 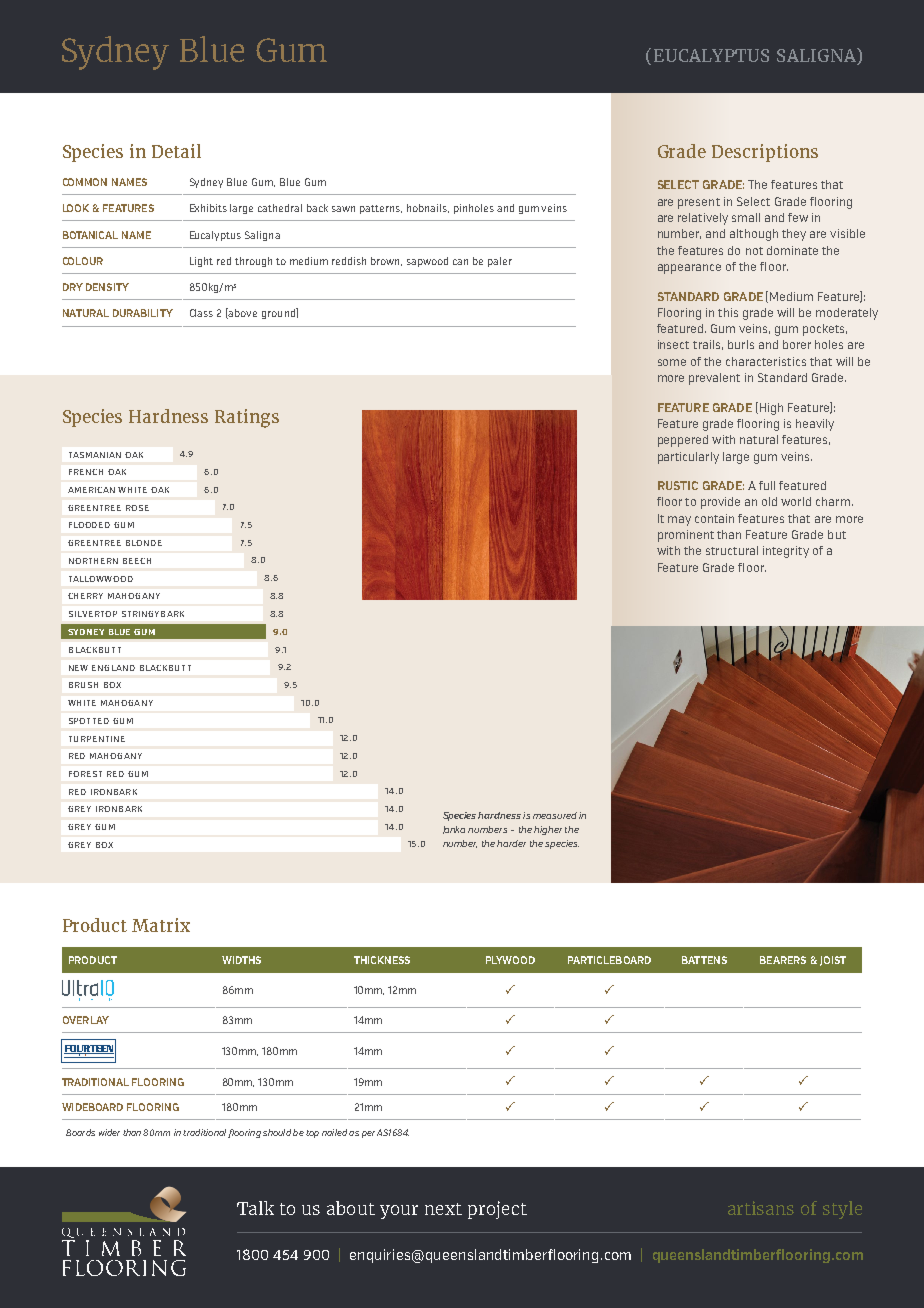 What do you see at coordinates (443, 1209) in the screenshot?
I see `next` at bounding box center [443, 1209].
